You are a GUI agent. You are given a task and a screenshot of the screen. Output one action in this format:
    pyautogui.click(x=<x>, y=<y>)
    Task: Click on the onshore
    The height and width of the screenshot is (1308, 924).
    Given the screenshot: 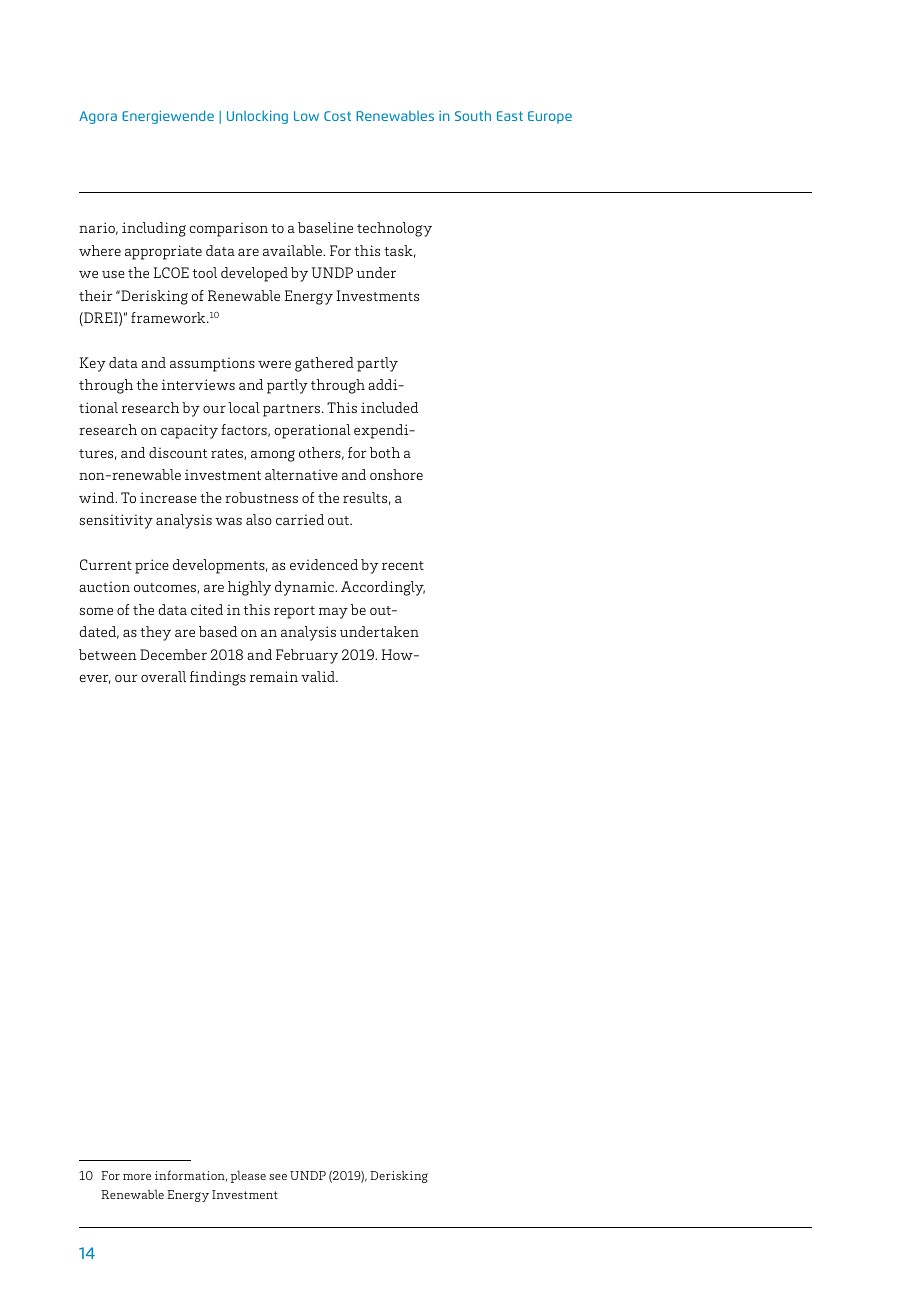 What is the action you would take?
    pyautogui.click(x=396, y=474)
